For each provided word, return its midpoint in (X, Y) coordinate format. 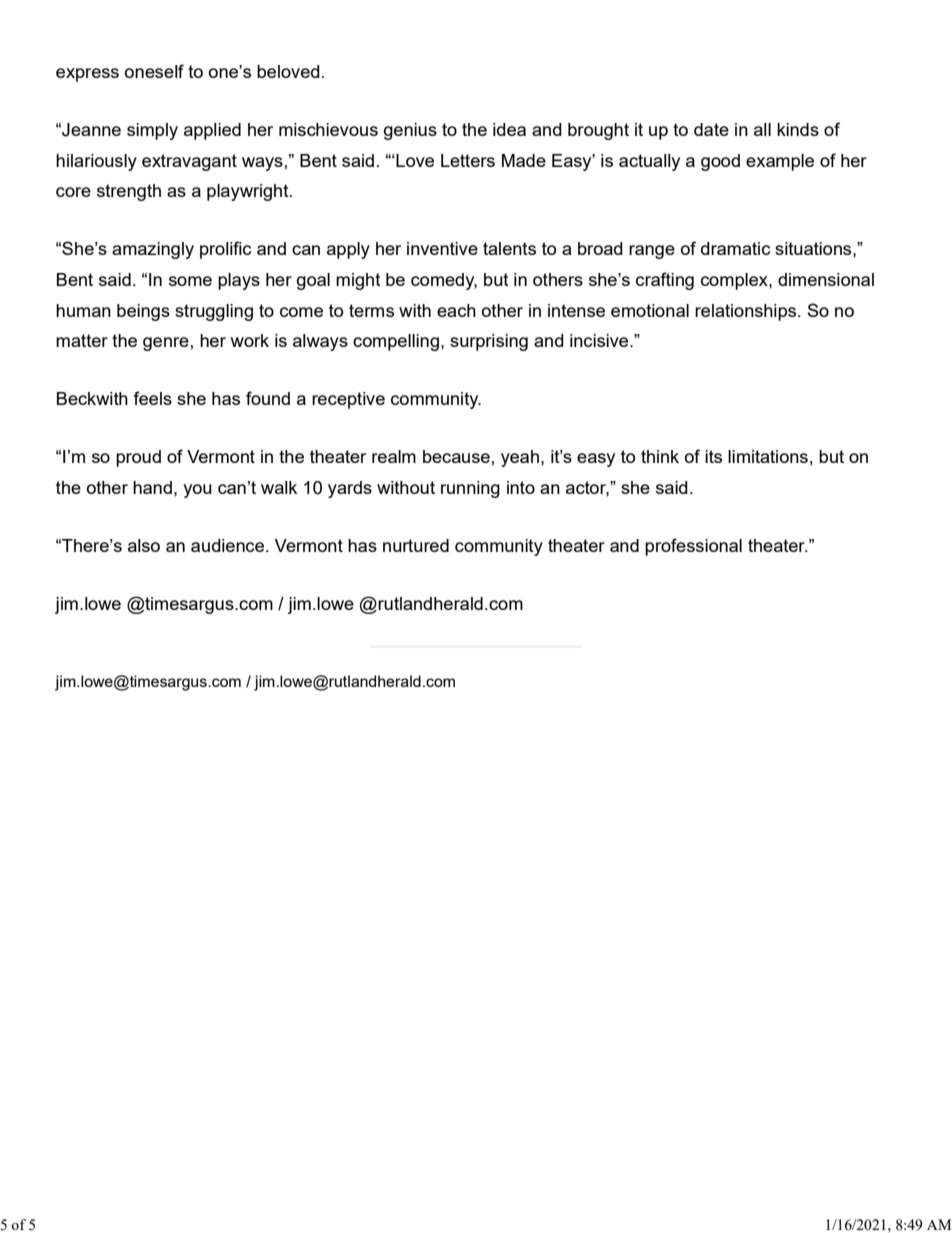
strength (129, 192)
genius (410, 131)
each (456, 310)
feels (153, 398)
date (711, 129)
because (456, 456)
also (144, 545)
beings (143, 312)
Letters (468, 160)
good (720, 162)
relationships (747, 312)
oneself (154, 71)
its (713, 456)
